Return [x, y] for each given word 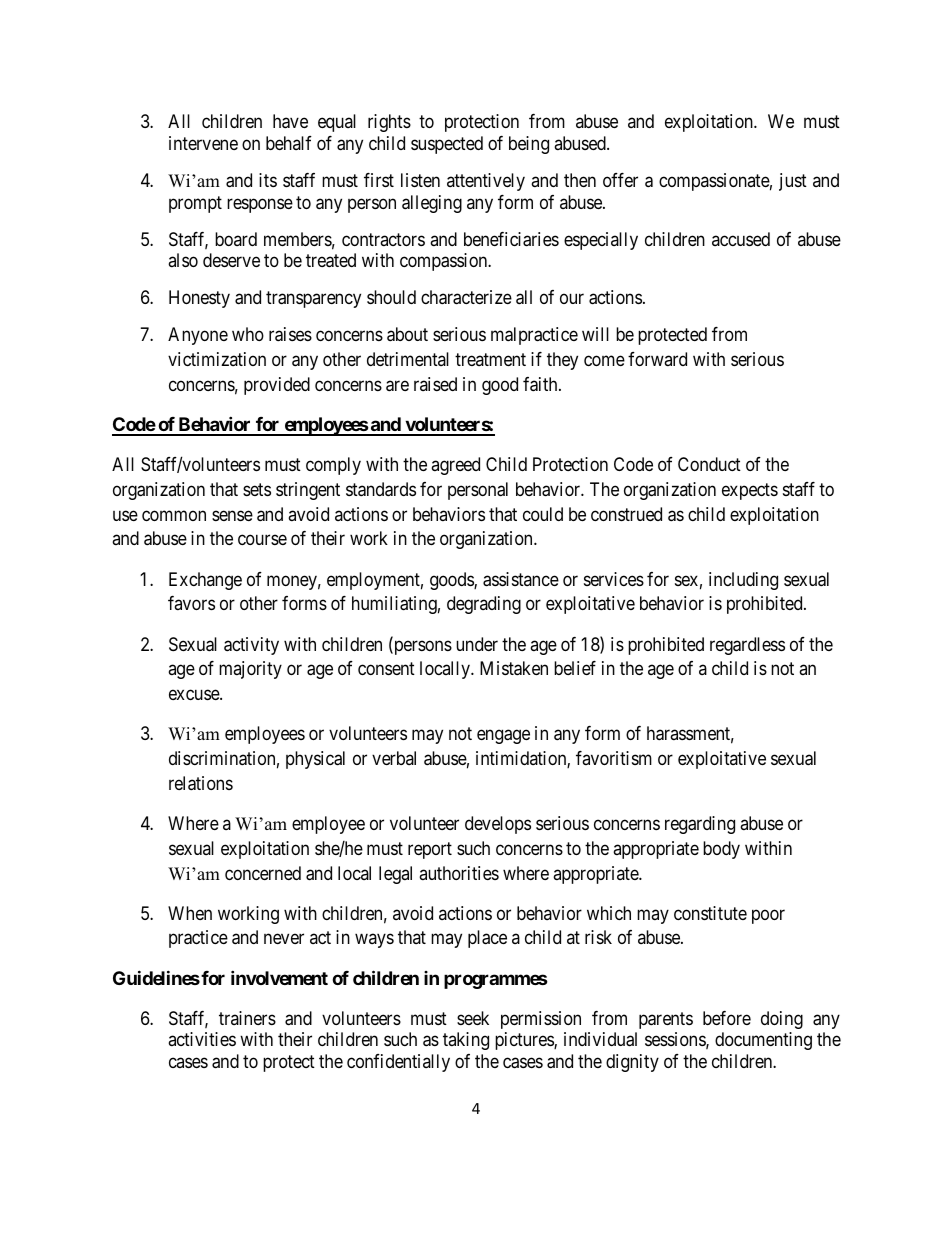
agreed [455, 466]
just [793, 182]
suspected [447, 145]
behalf [289, 143]
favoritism [614, 758]
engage [503, 737]
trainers [247, 1018]
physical [315, 760]
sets [257, 489]
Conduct [709, 464]
